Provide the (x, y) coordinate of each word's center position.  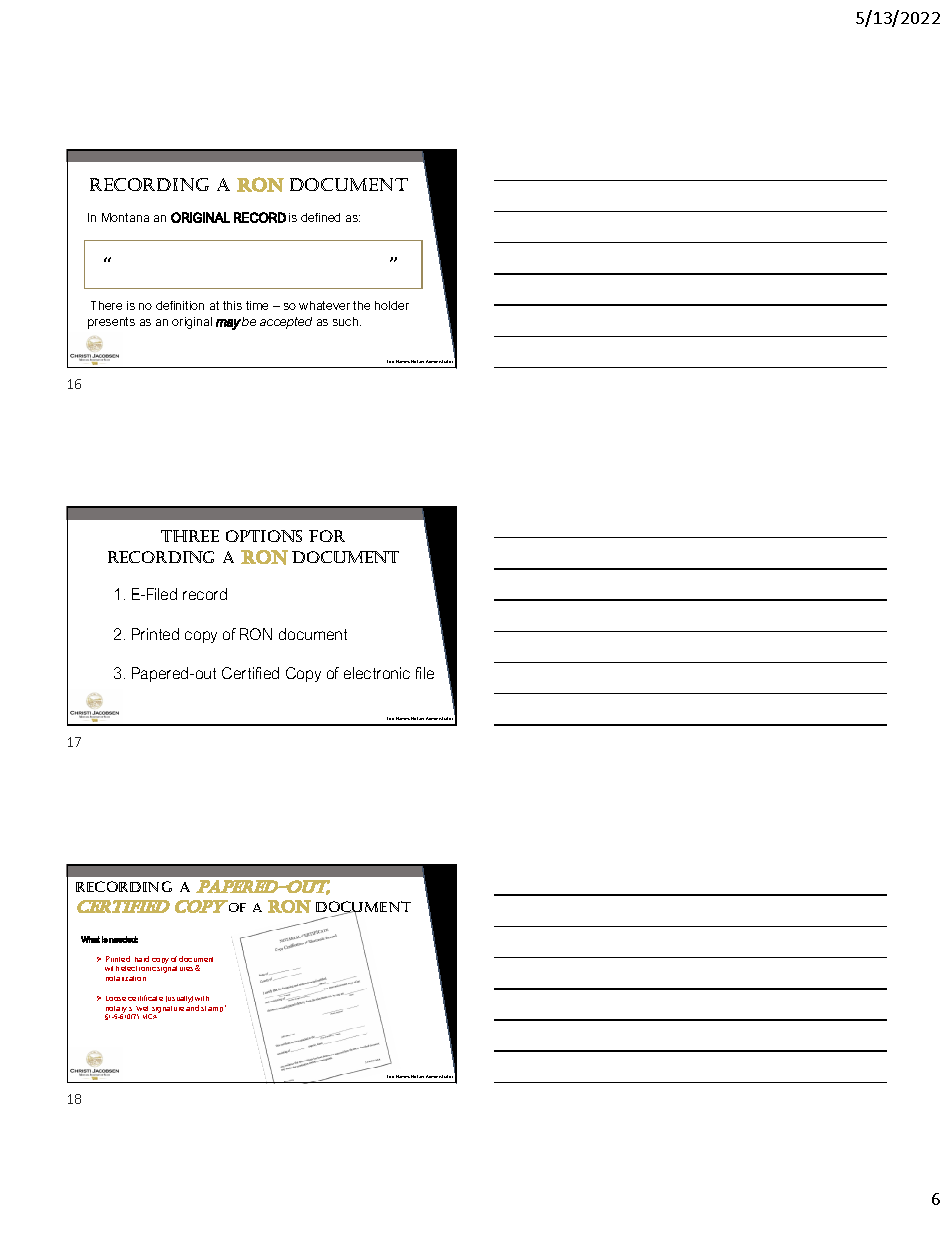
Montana (125, 217)
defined (320, 217)
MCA (151, 1015)
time (257, 305)
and (192, 1008)
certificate (145, 998)
